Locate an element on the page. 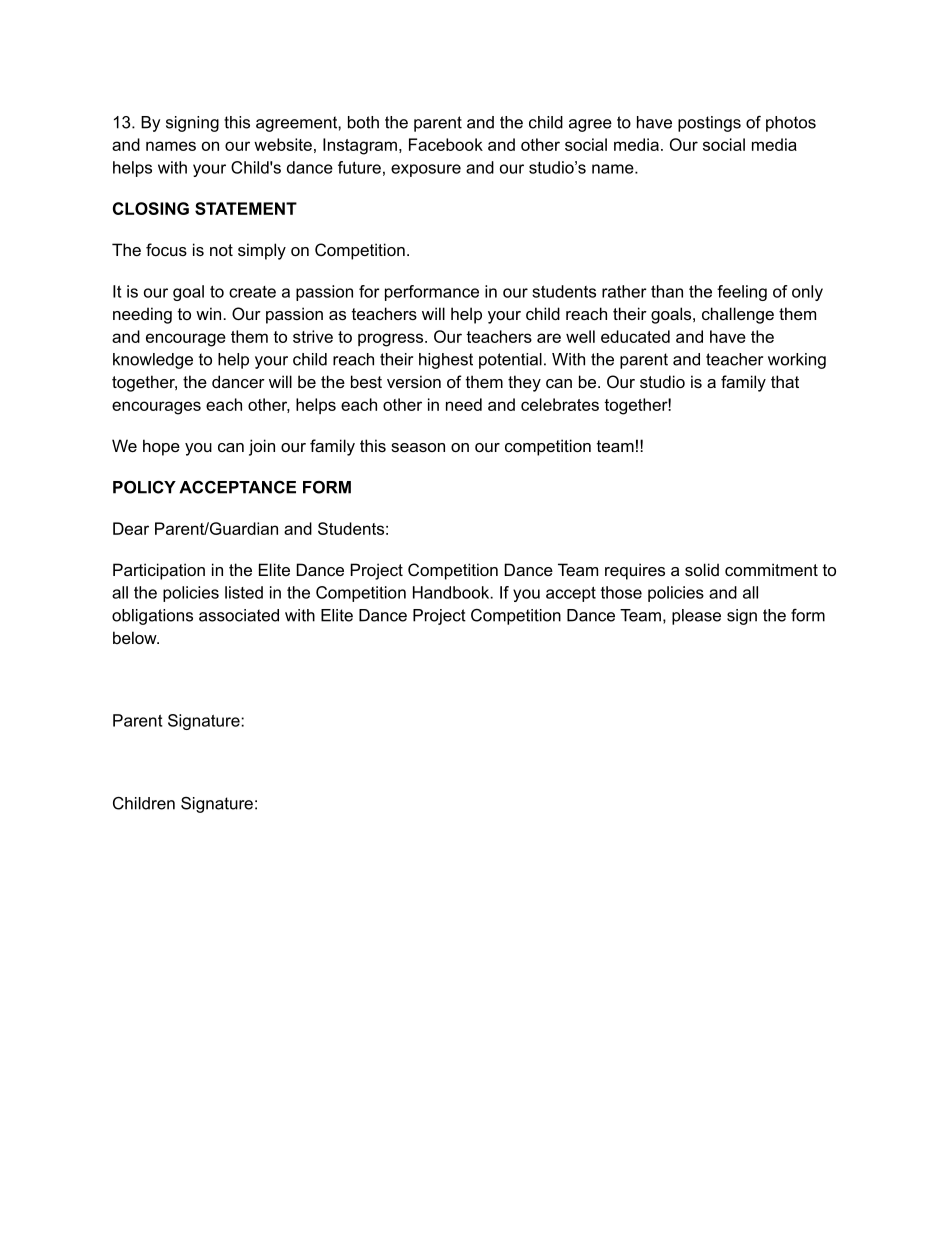 Image resolution: width=952 pixels, height=1233 pixels. POLICY is located at coordinates (144, 487).
